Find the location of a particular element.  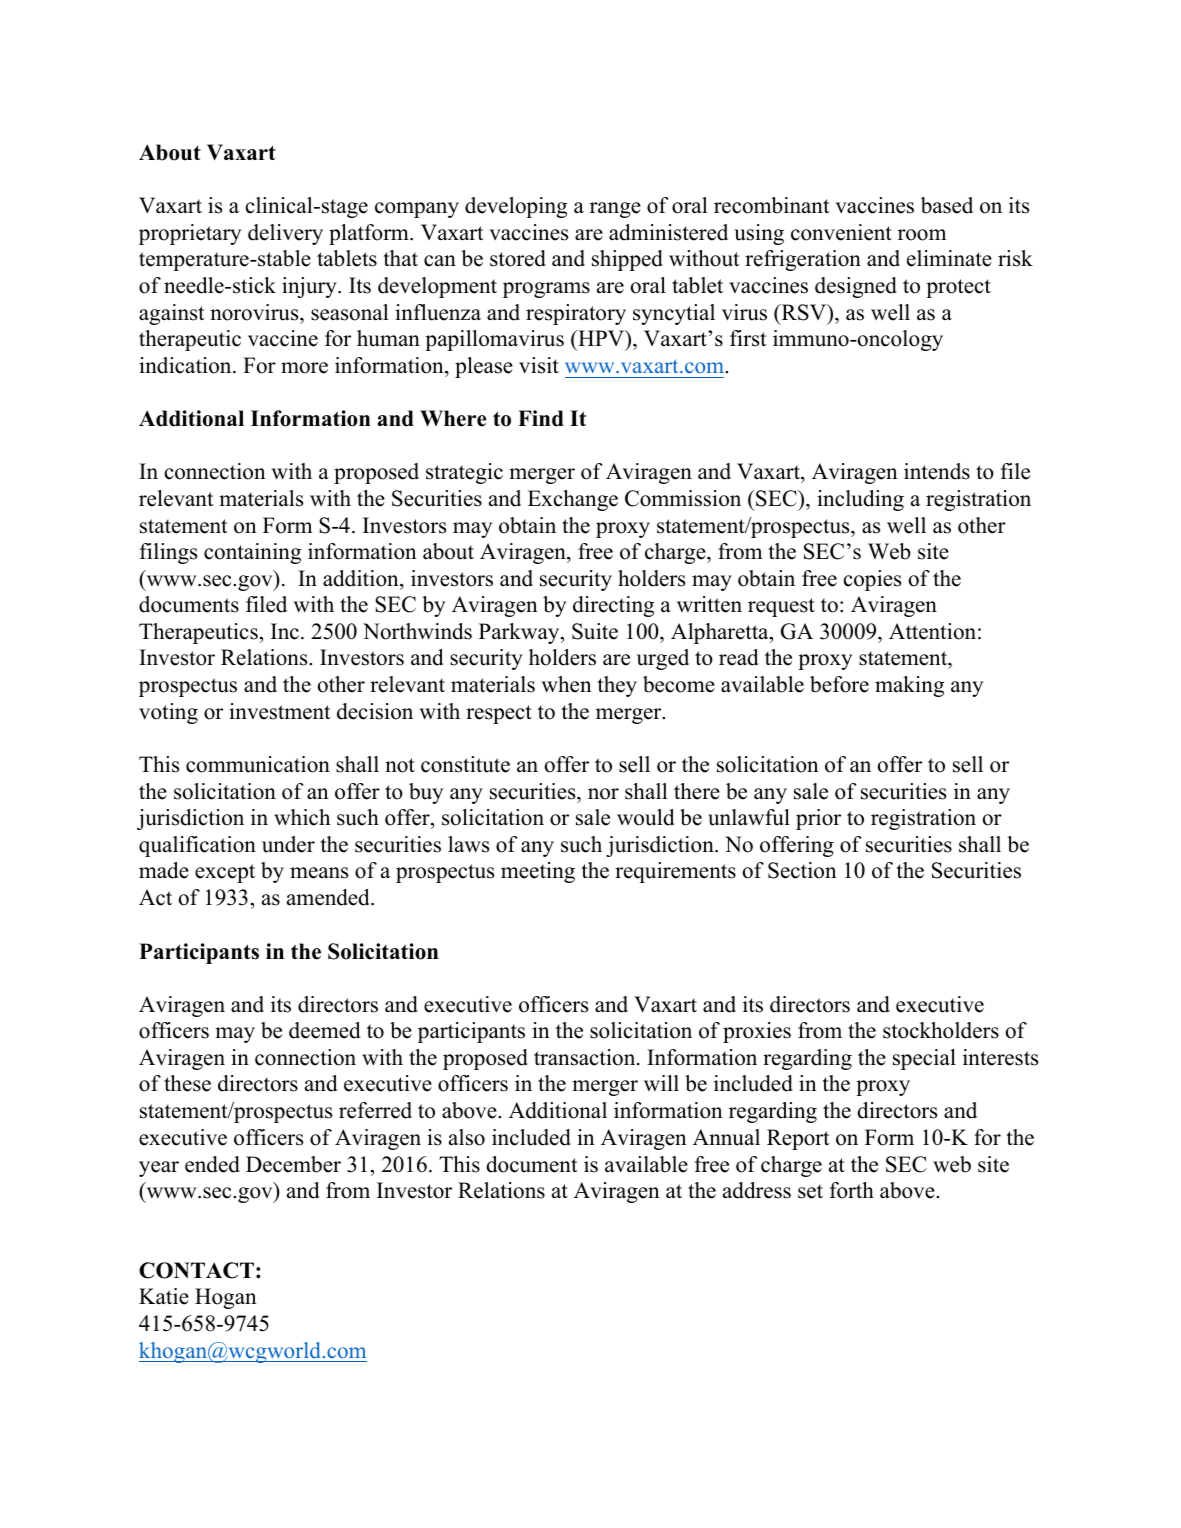

respect is located at coordinates (499, 714).
